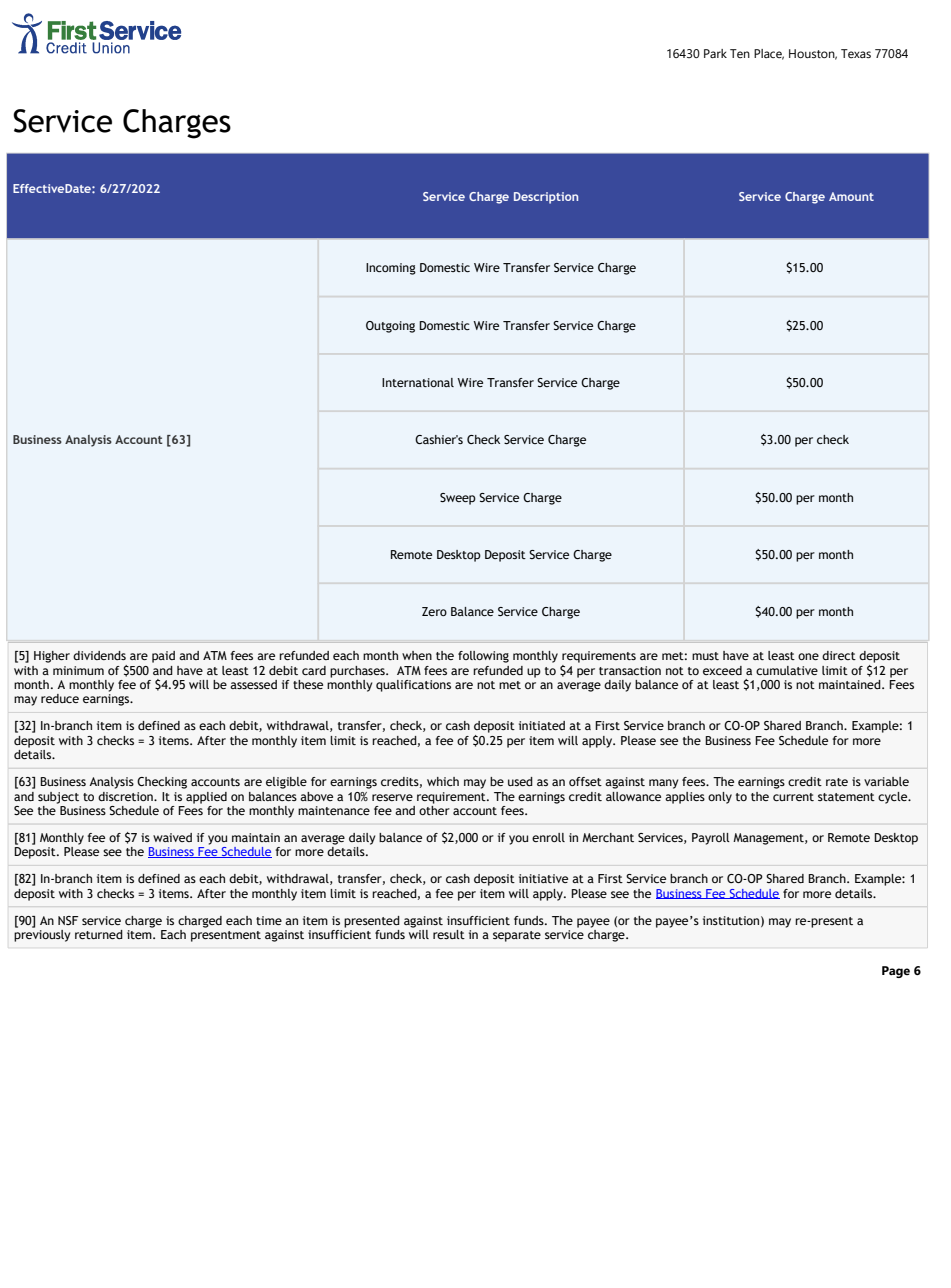 Image resolution: width=951 pixels, height=1288 pixels. Describe the element at coordinates (391, 269) in the screenshot. I see `Incoming` at that location.
